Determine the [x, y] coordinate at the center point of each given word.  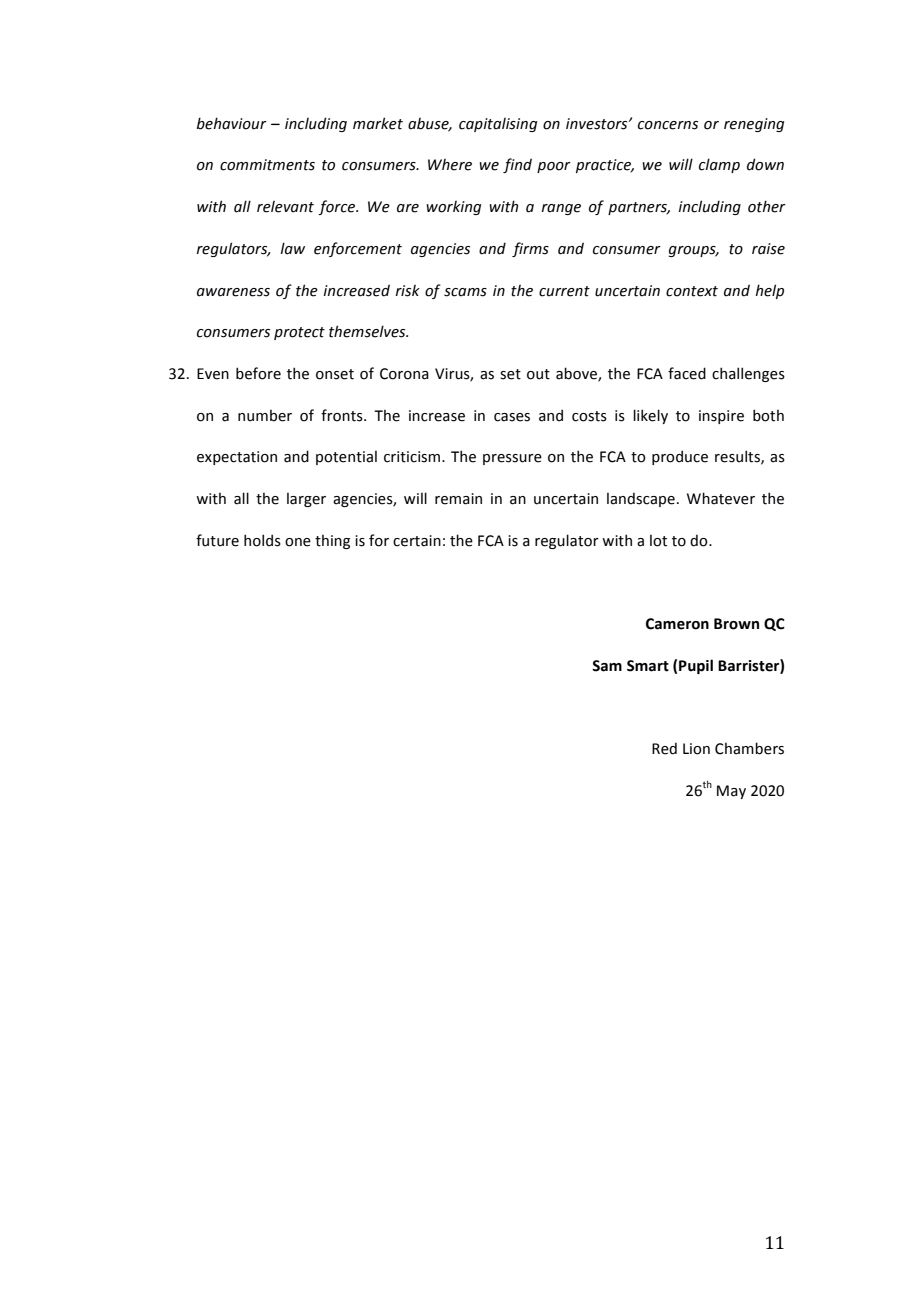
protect [299, 333]
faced [687, 373]
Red [664, 748]
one [298, 542]
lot [658, 541]
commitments [267, 165]
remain [458, 499]
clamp [719, 165]
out [538, 374]
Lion [696, 749]
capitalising [498, 125]
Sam [607, 666]
